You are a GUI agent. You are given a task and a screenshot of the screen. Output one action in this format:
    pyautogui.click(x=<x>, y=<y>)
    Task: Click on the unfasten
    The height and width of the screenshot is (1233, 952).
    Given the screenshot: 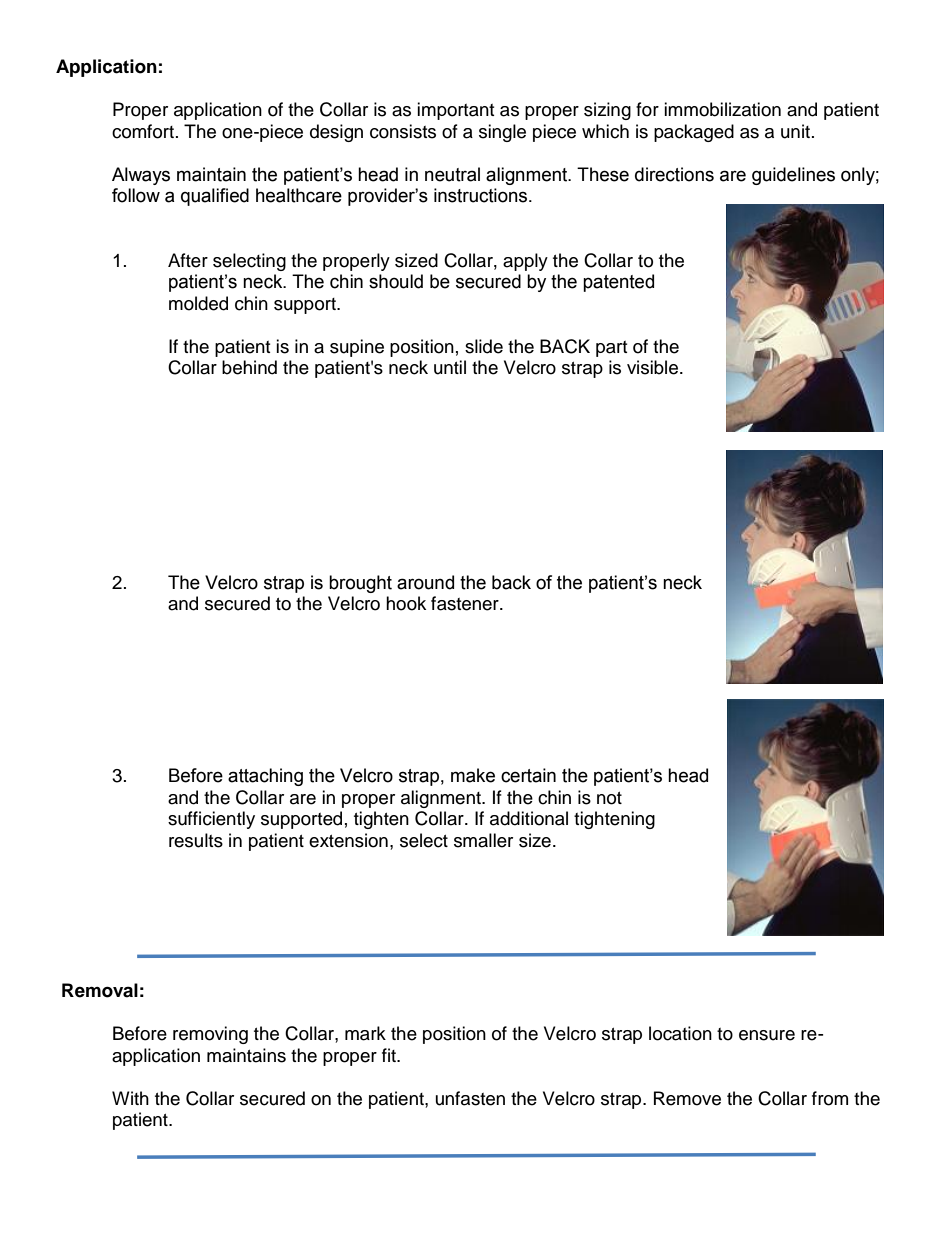 What is the action you would take?
    pyautogui.click(x=470, y=1098)
